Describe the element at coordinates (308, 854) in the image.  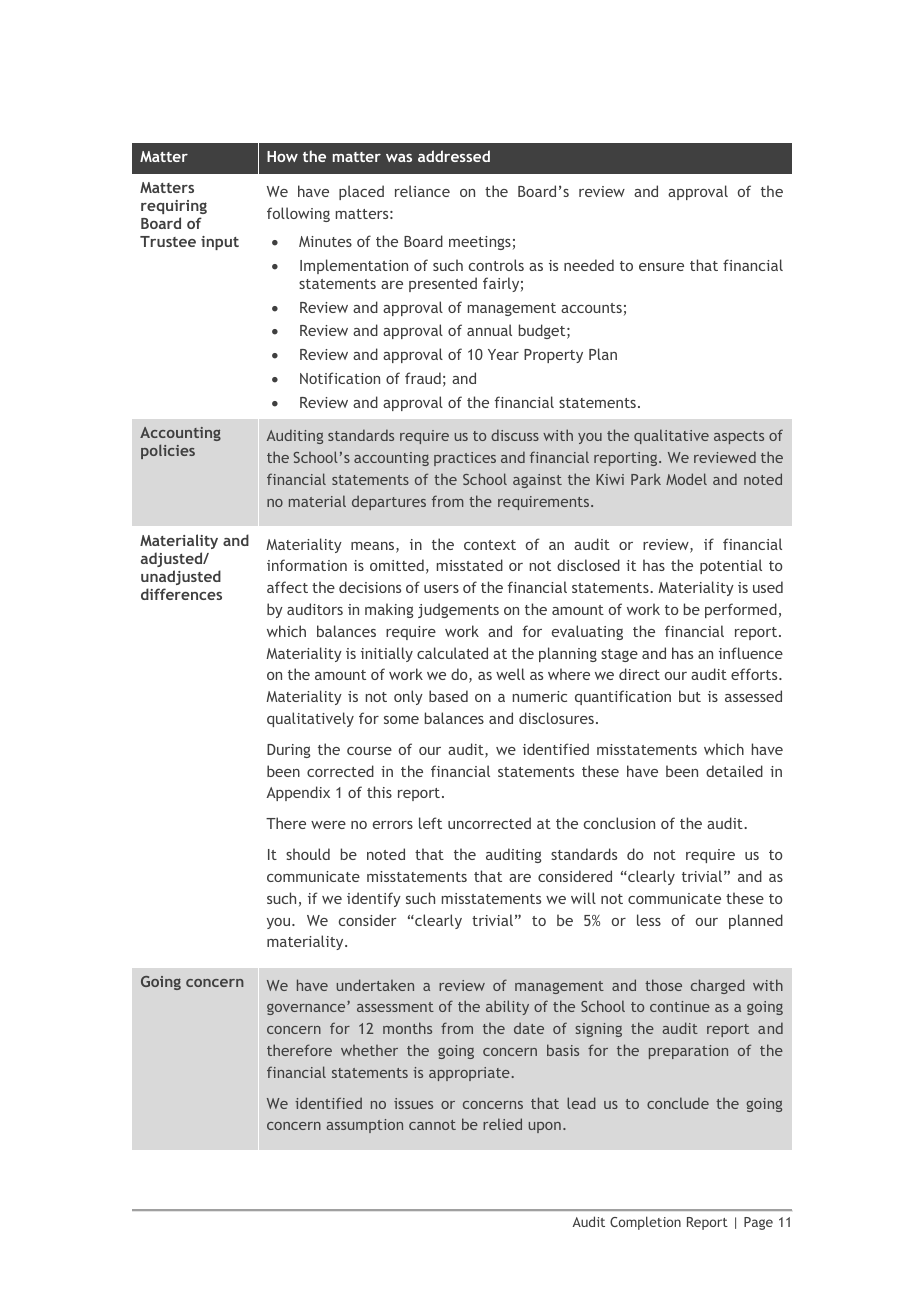
I see `should` at that location.
